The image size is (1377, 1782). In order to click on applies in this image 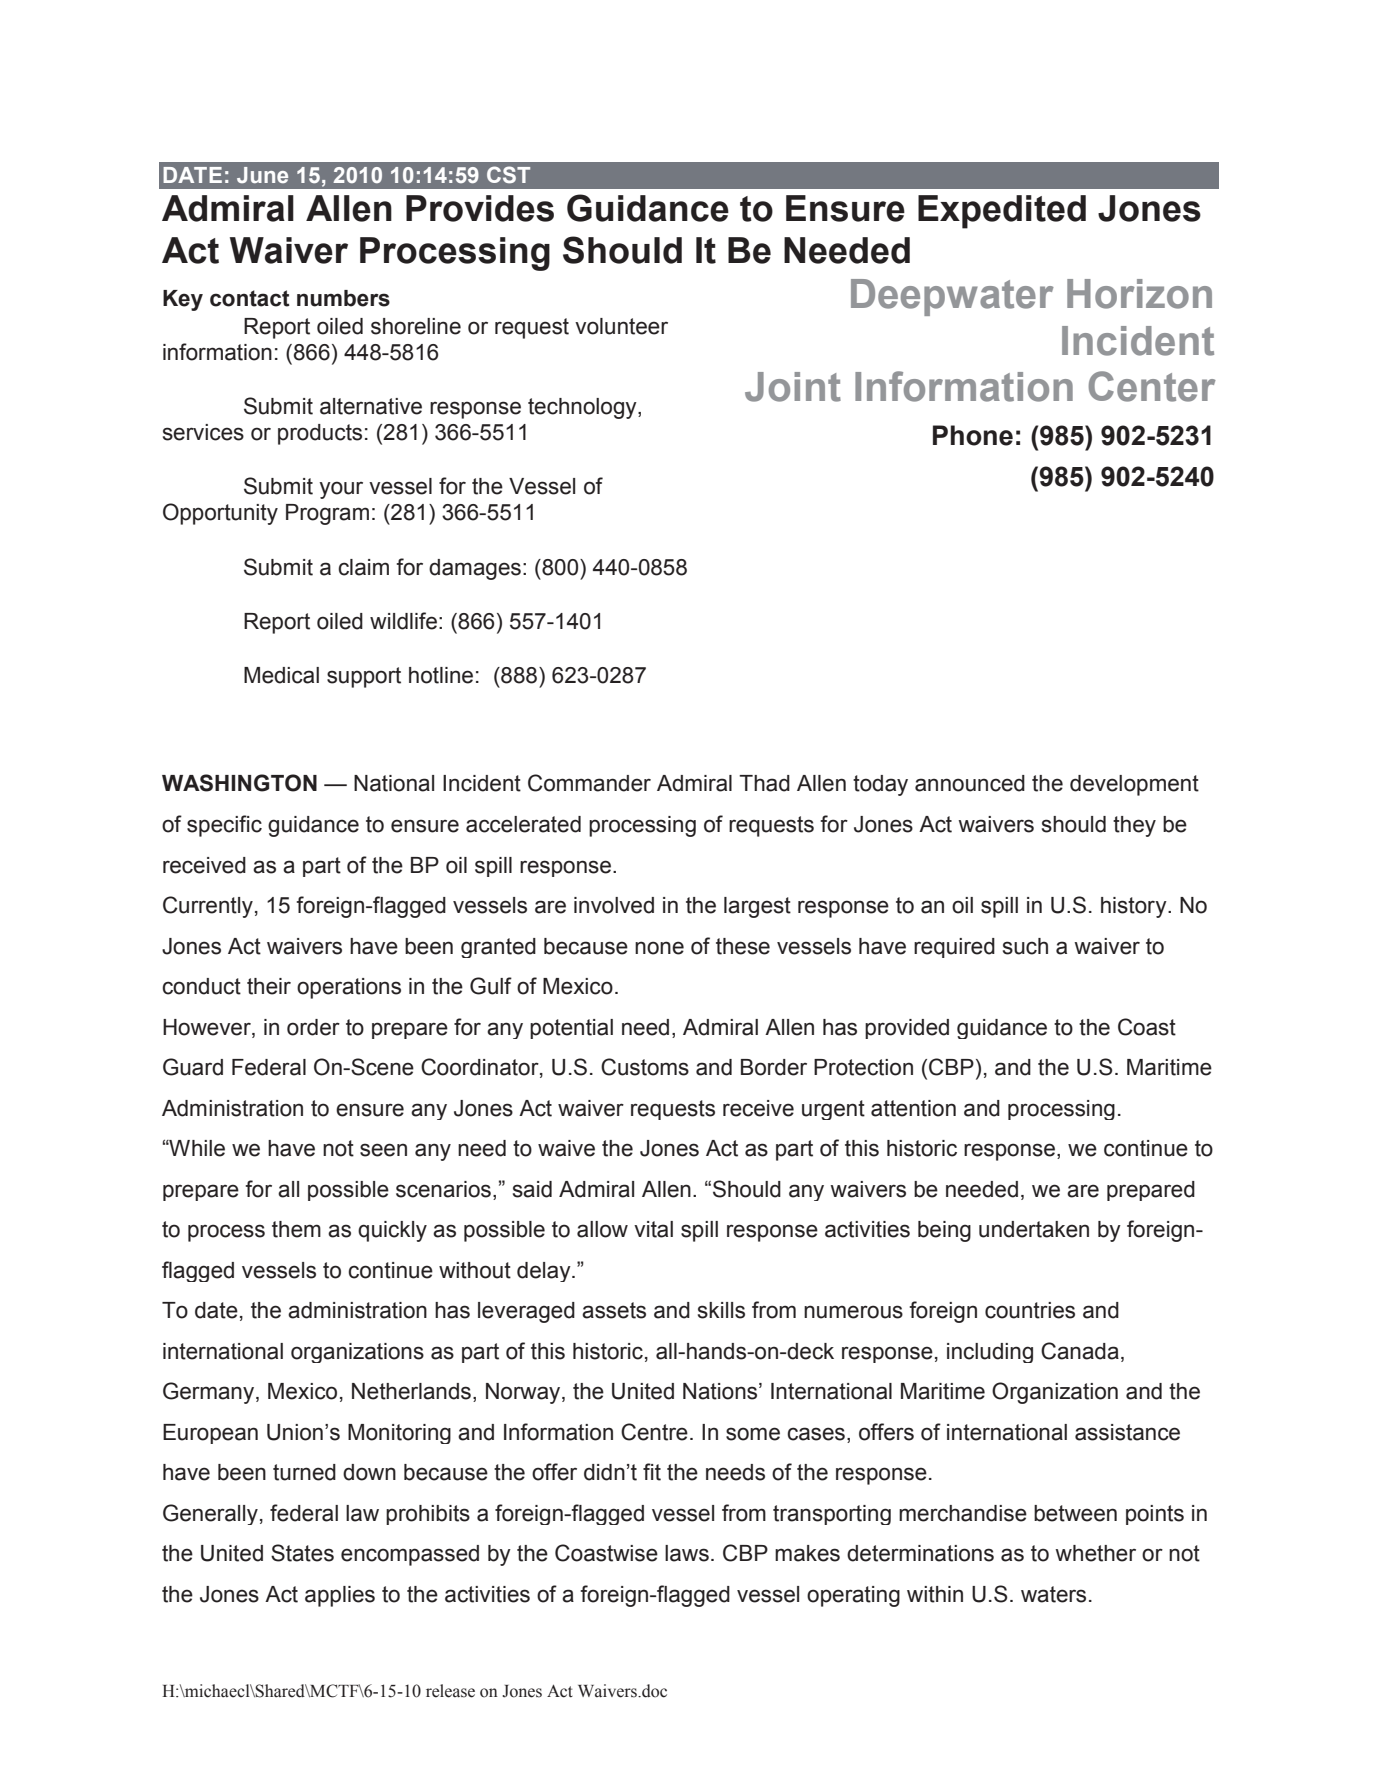, I will do `click(340, 1596)`.
